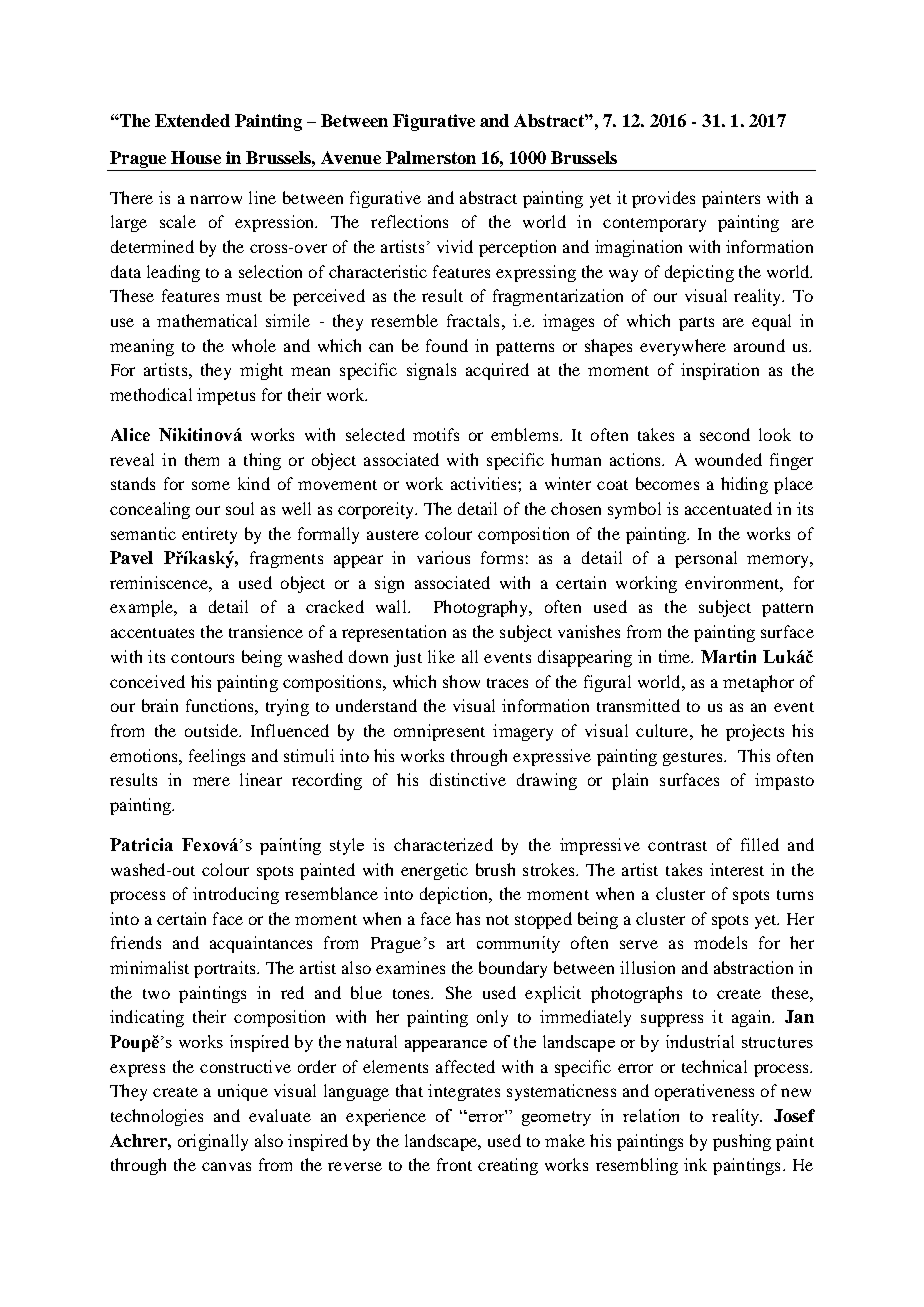 The height and width of the screenshot is (1307, 924). Describe the element at coordinates (447, 345) in the screenshot. I see `found` at that location.
